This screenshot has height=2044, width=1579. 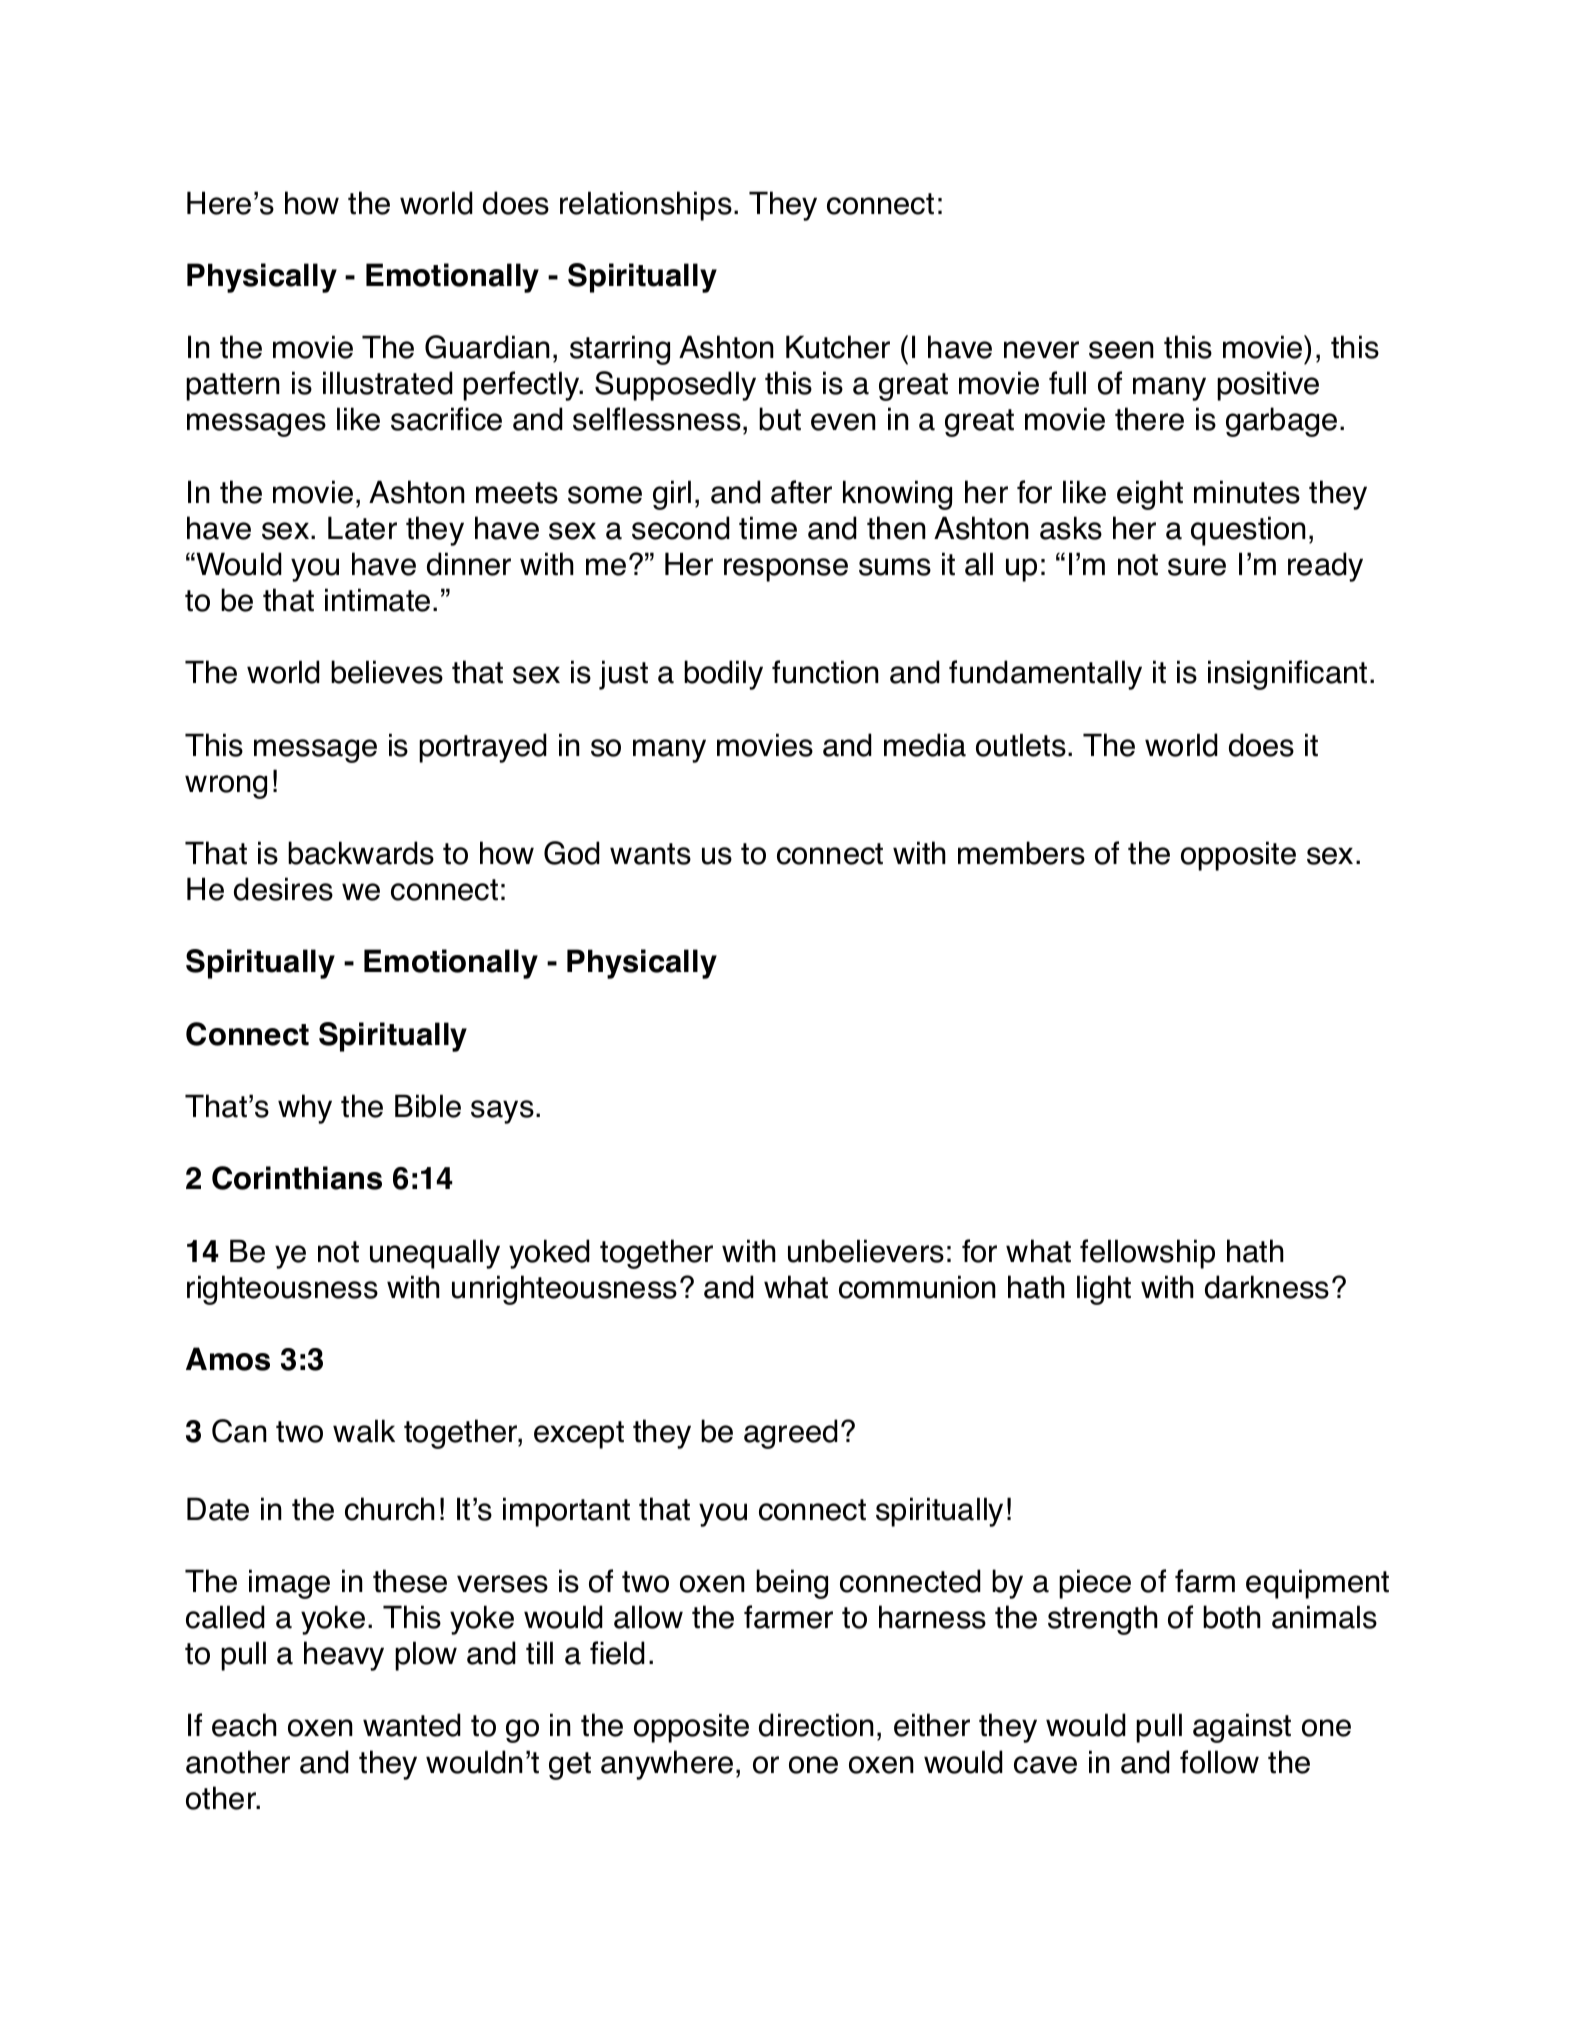 What do you see at coordinates (646, 206) in the screenshot?
I see `relationships` at bounding box center [646, 206].
